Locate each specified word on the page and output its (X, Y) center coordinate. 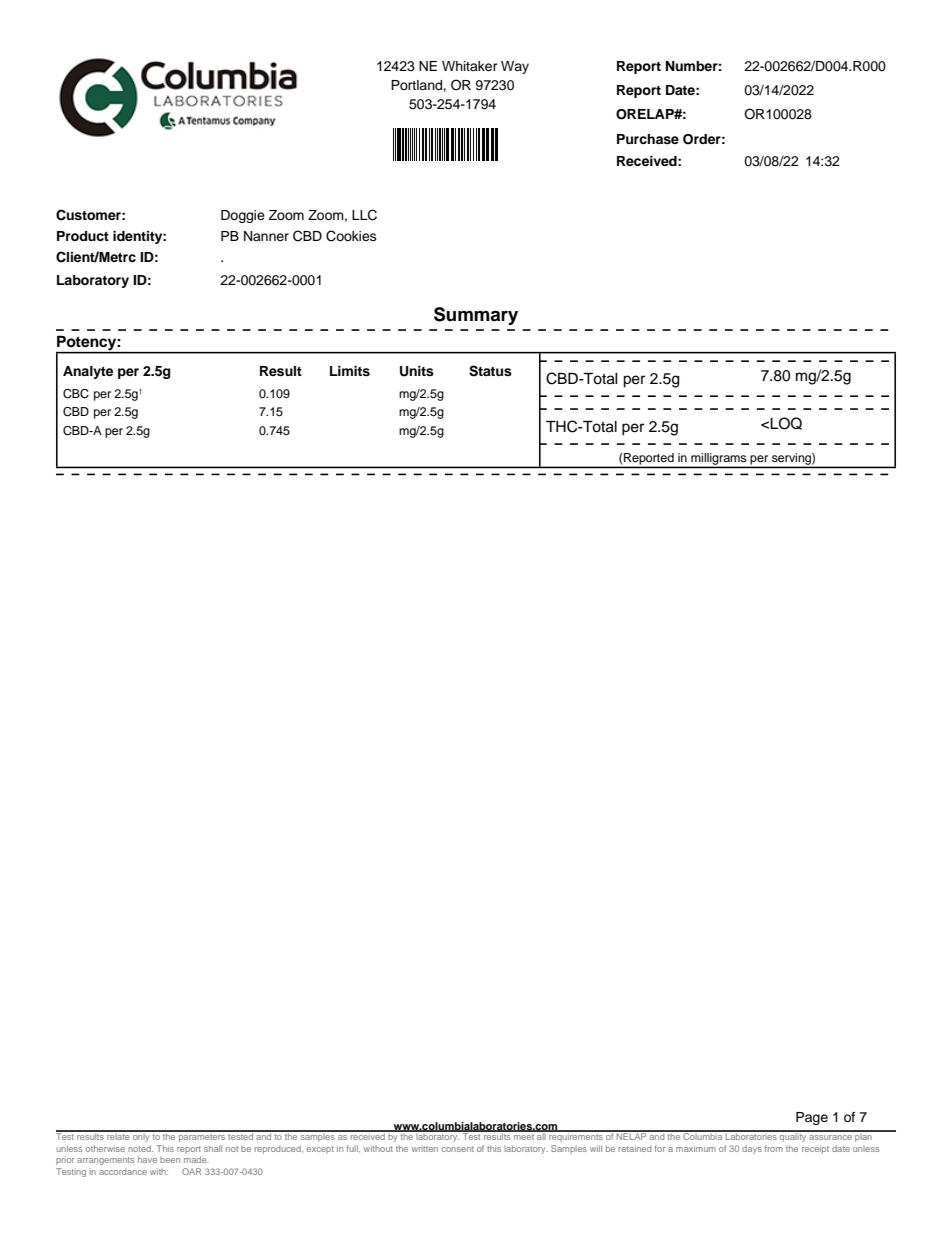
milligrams (719, 460)
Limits (350, 371)
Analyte (88, 372)
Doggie (243, 216)
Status (490, 371)
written (424, 1149)
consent (458, 1149)
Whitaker (470, 66)
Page (812, 1118)
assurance (830, 1137)
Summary (476, 316)
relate (118, 1135)
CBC (76, 394)
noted (140, 1148)
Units (417, 371)
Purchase (648, 139)
